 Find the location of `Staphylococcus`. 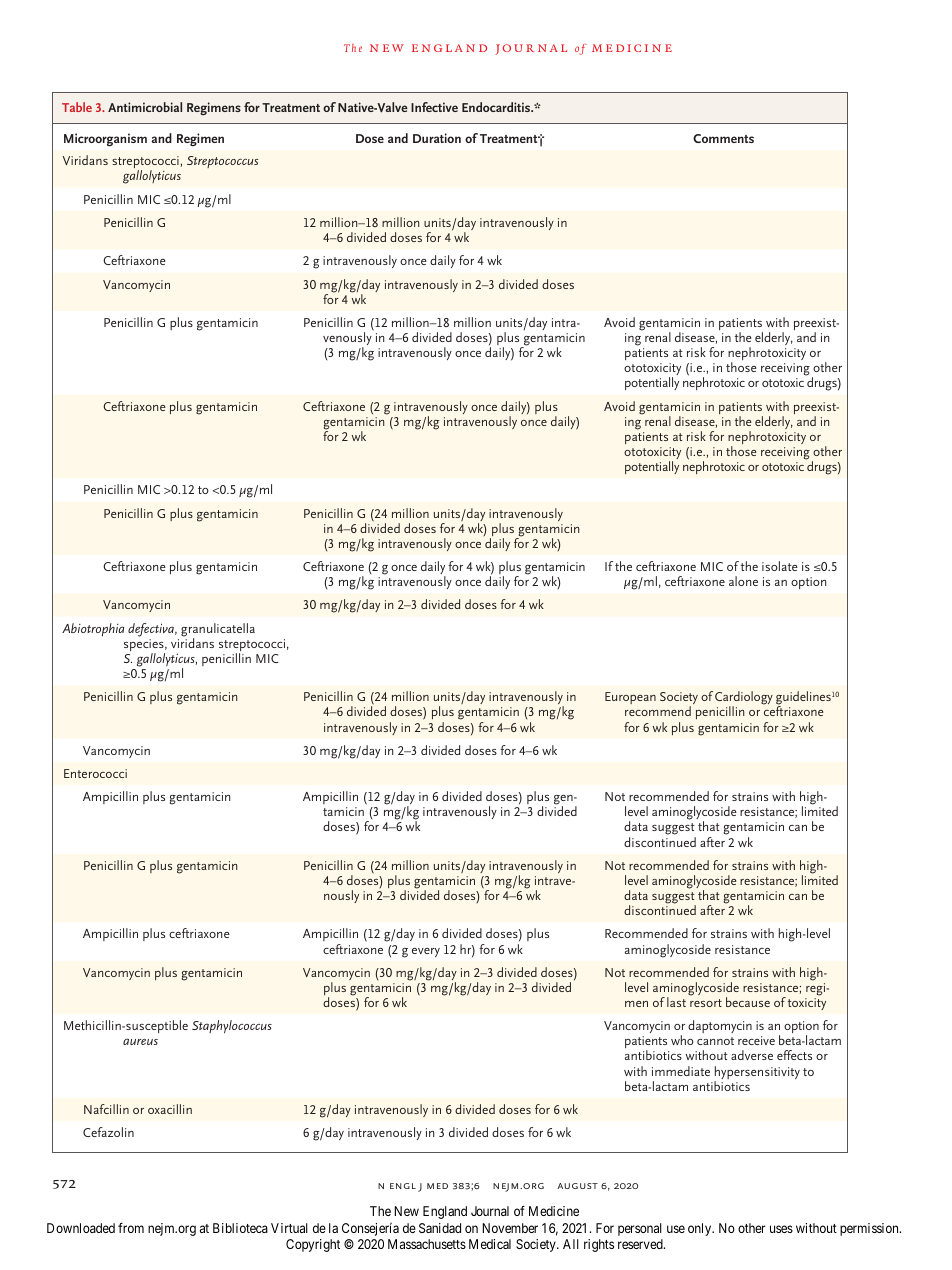

Staphylococcus is located at coordinates (232, 1026).
